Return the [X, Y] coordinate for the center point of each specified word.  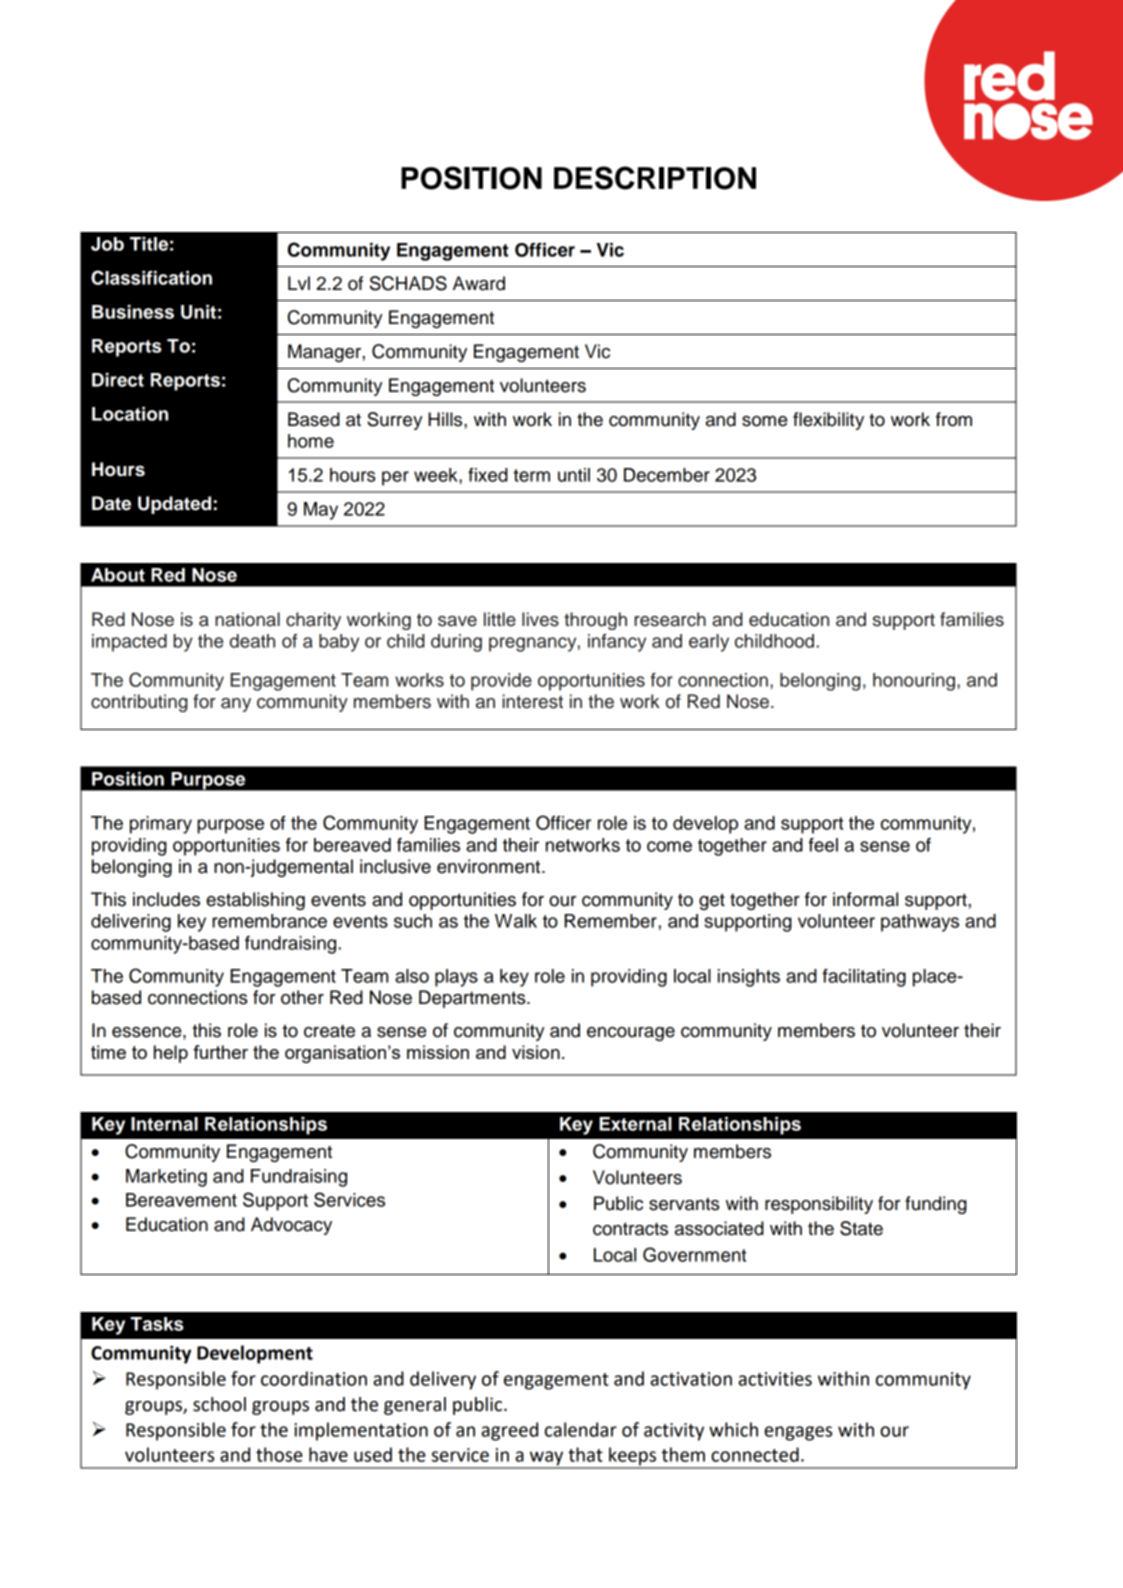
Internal [164, 1124]
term [531, 475]
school [219, 1404]
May [321, 511]
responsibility [819, 1205]
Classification [151, 277]
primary [161, 825]
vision [536, 1052]
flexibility [828, 421]
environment [490, 866]
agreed [509, 1431]
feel [823, 845]
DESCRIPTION [655, 178]
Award [479, 283]
